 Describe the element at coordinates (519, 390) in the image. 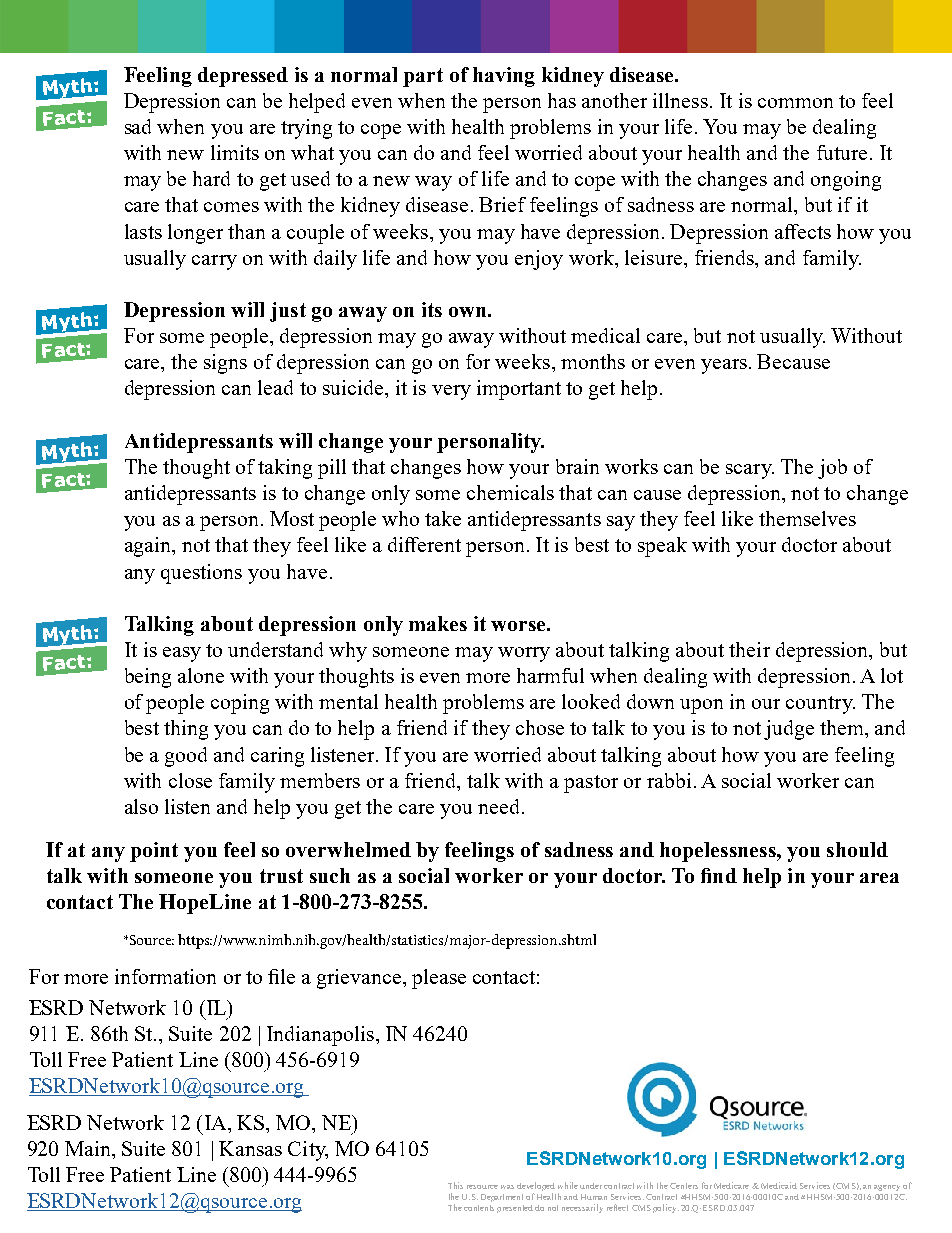

I see `important` at that location.
